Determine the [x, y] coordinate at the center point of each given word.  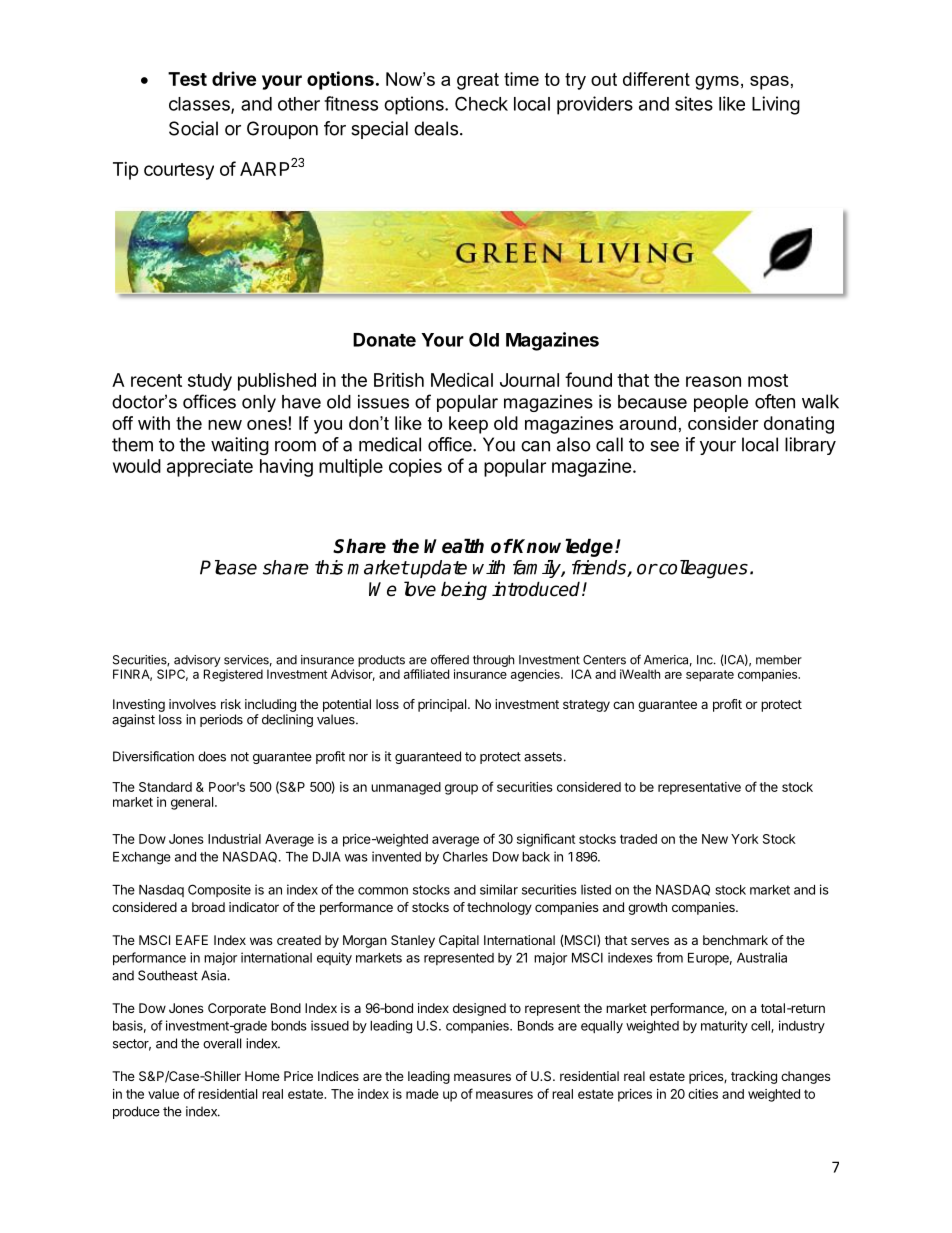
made [422, 1094]
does [212, 756]
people [721, 403]
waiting [240, 446]
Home [262, 1076]
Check [481, 103]
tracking [754, 1077]
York [745, 839]
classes [200, 105]
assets [543, 757]
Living [776, 105]
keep [468, 425]
